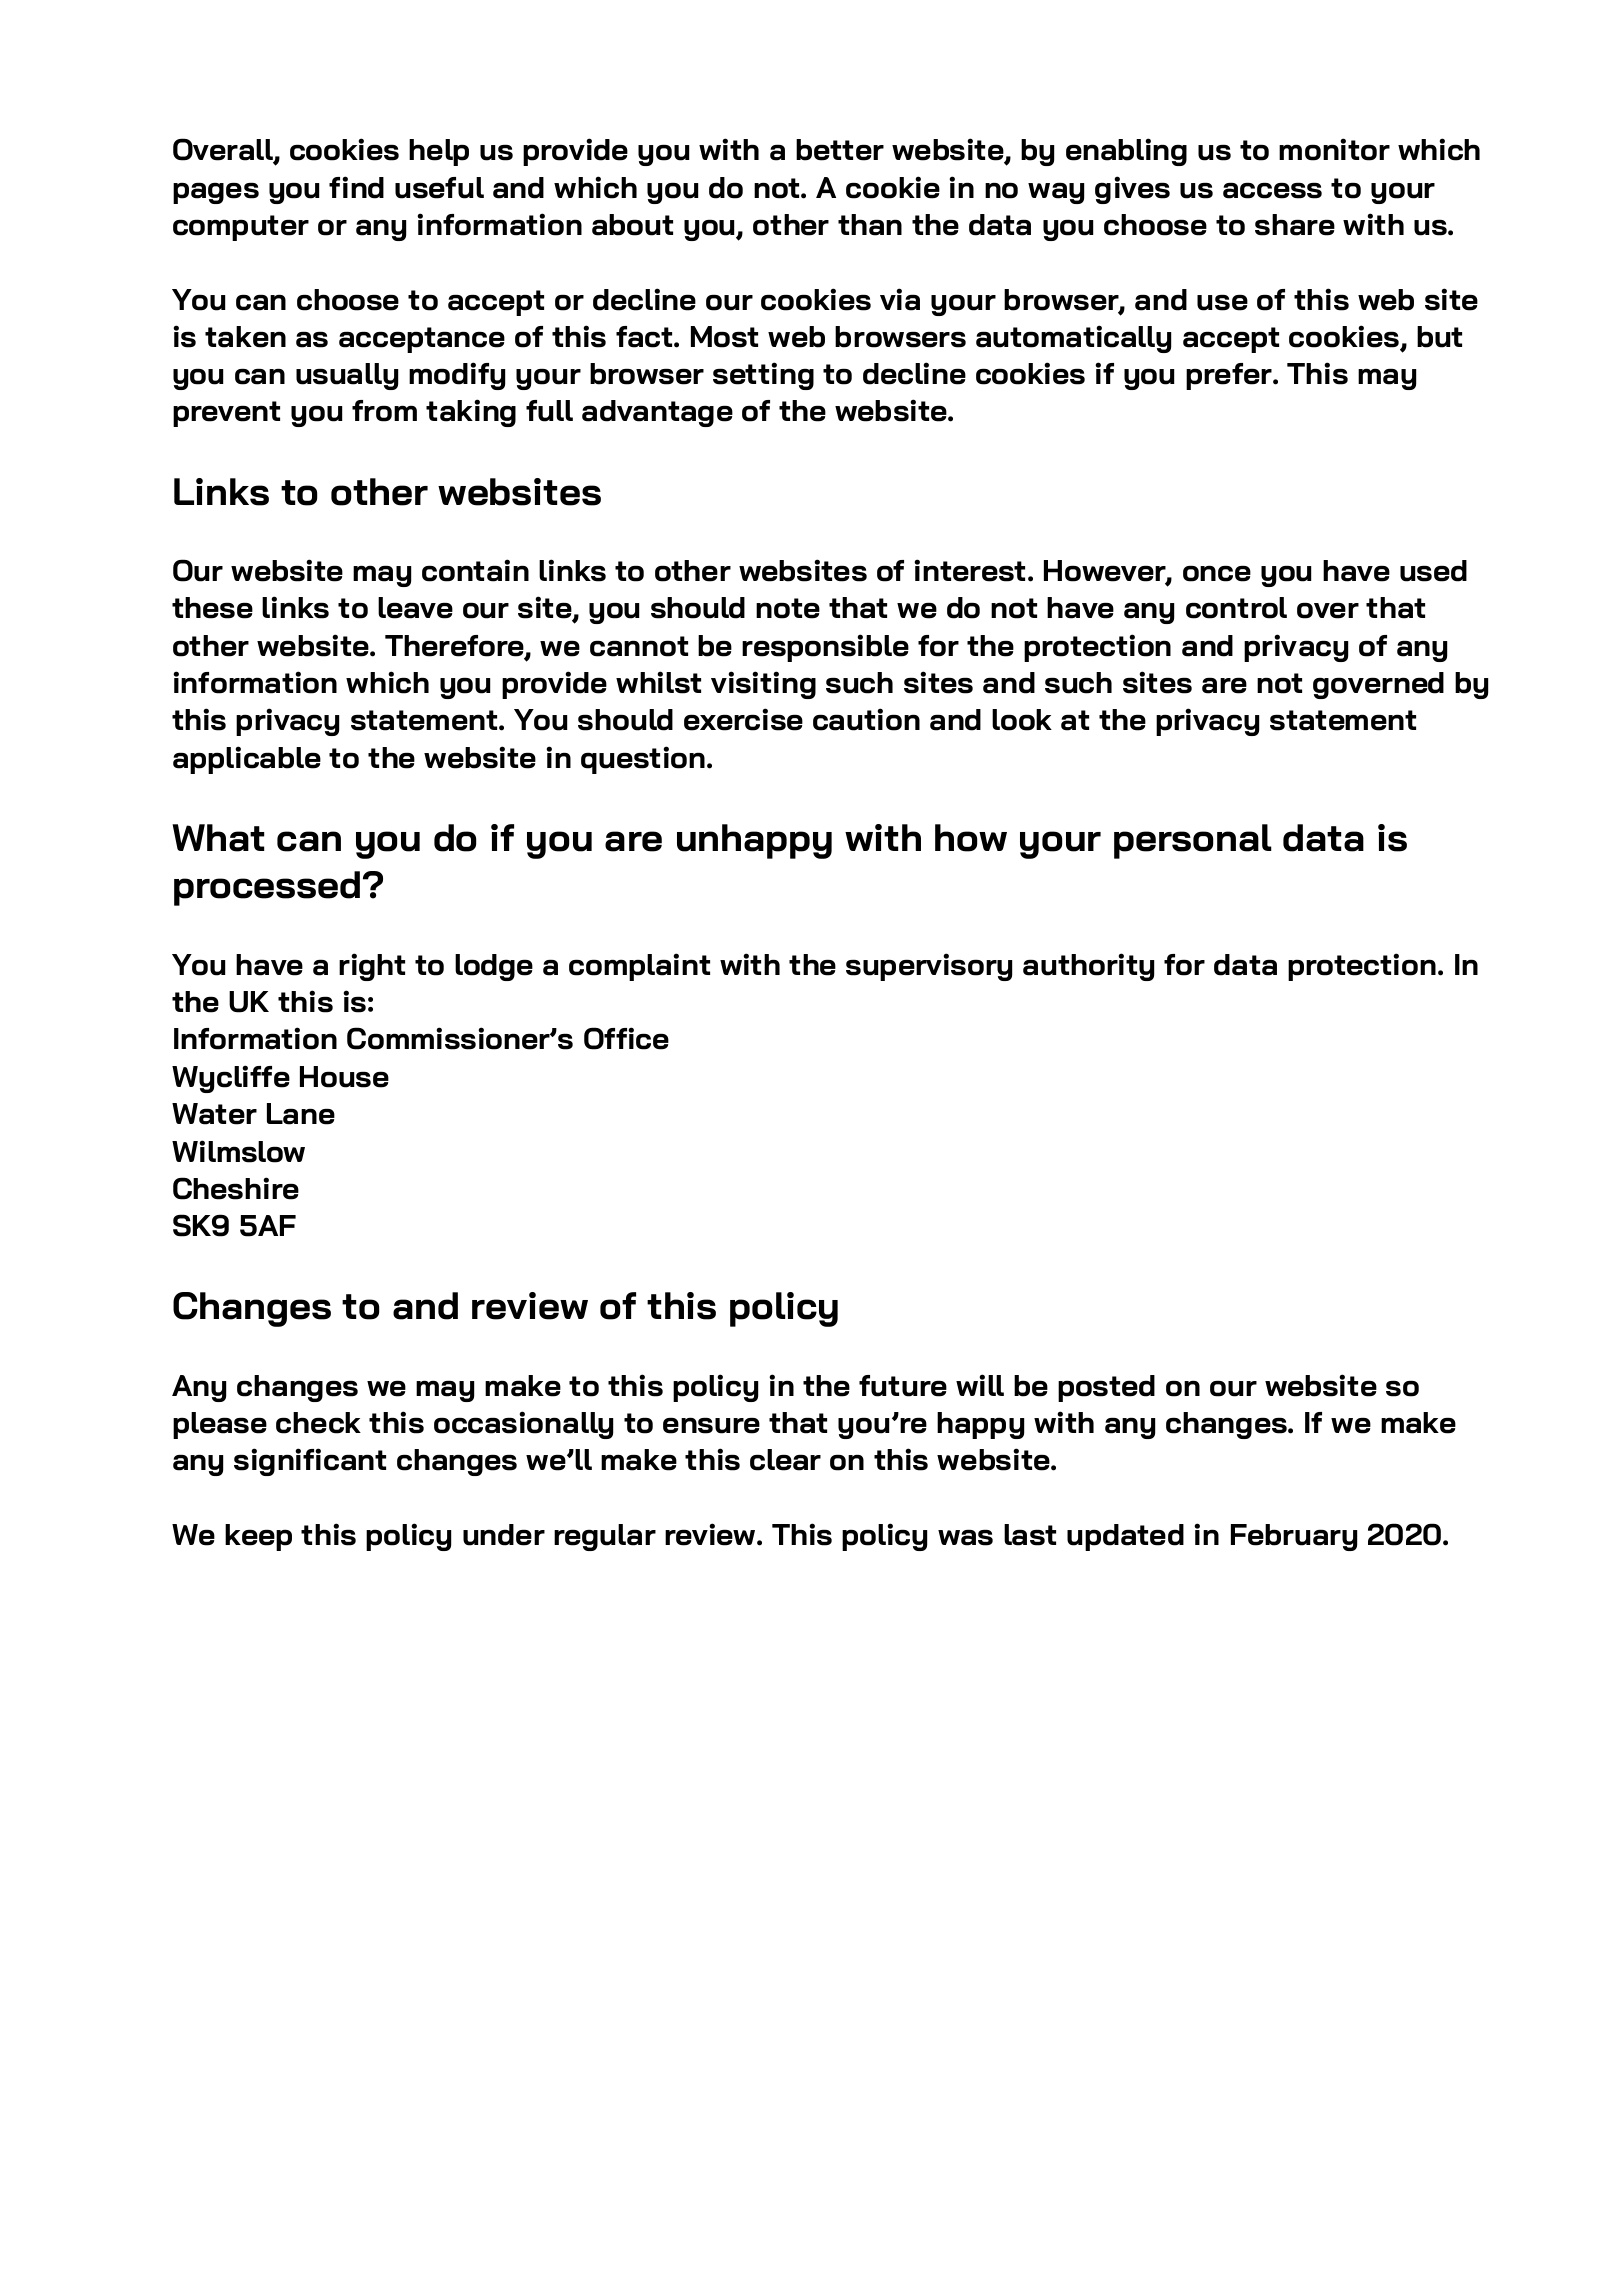 The image size is (1616, 2286). Describe the element at coordinates (301, 1114) in the screenshot. I see `Lane` at that location.
